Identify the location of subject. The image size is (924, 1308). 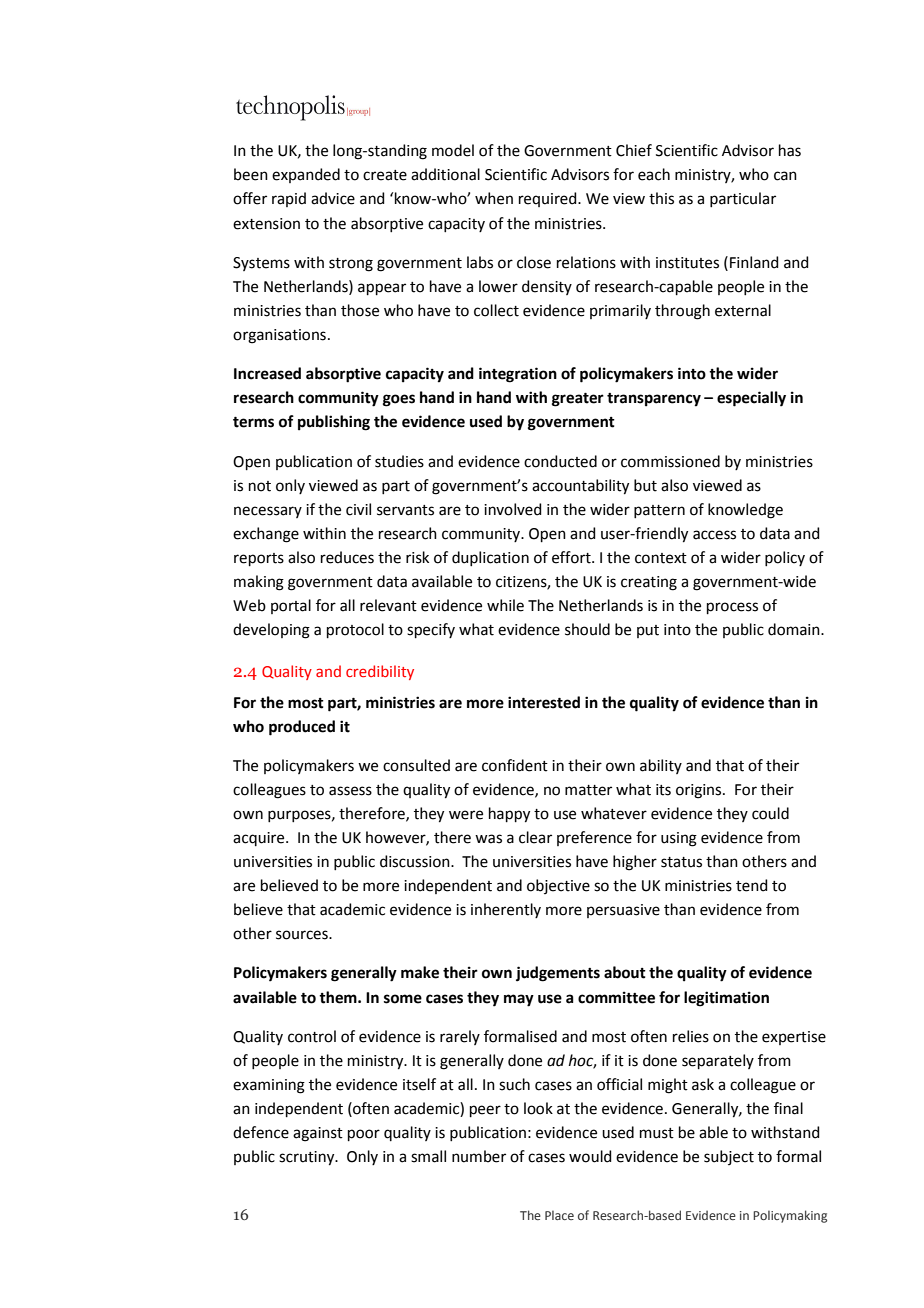
(729, 1157).
